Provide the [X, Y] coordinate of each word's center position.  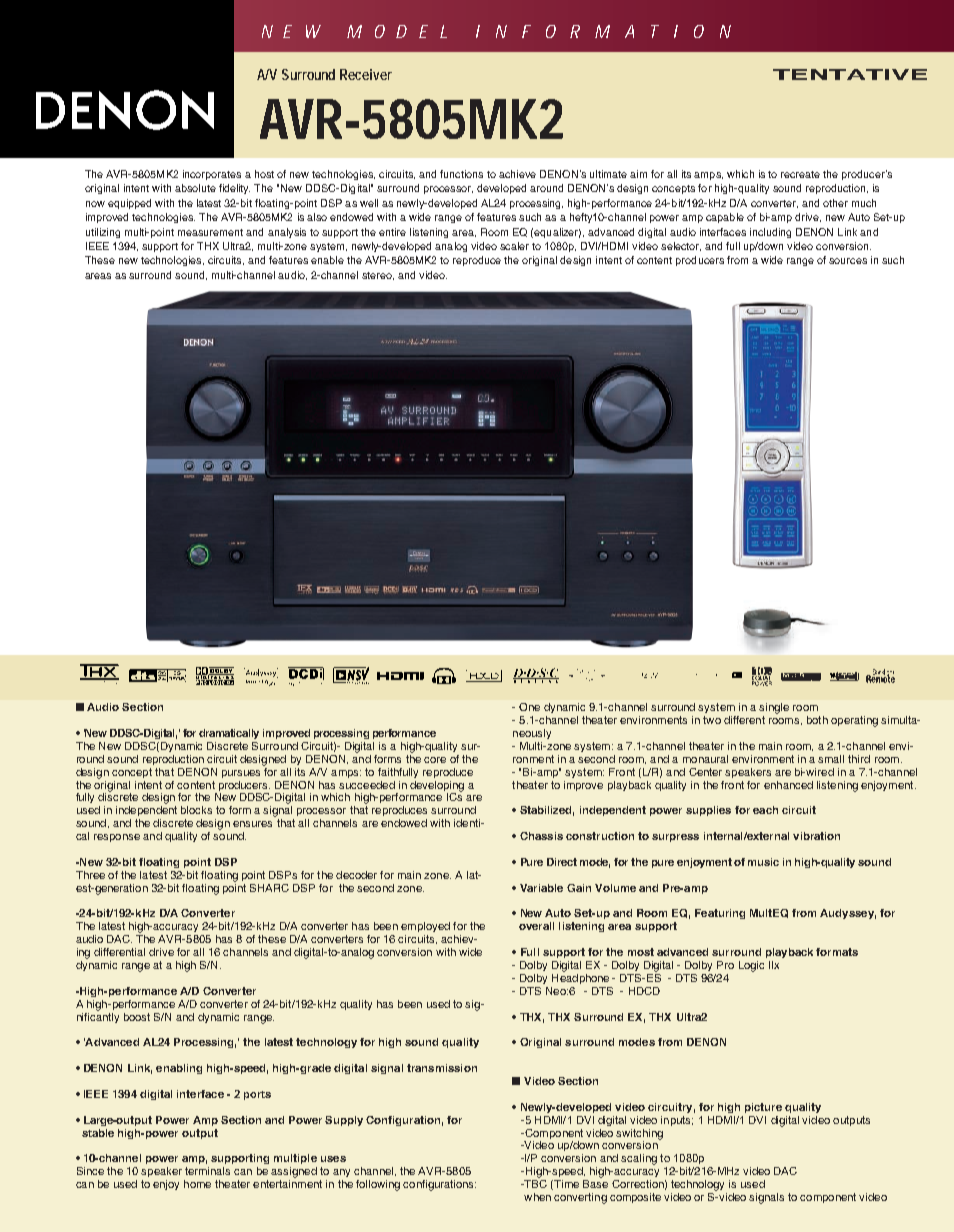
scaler [514, 246]
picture [763, 1108]
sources [848, 261]
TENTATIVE [850, 74]
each [765, 810]
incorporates [212, 175]
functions [461, 174]
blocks [196, 810]
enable [327, 260]
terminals [207, 1171]
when [537, 1197]
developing [437, 786]
